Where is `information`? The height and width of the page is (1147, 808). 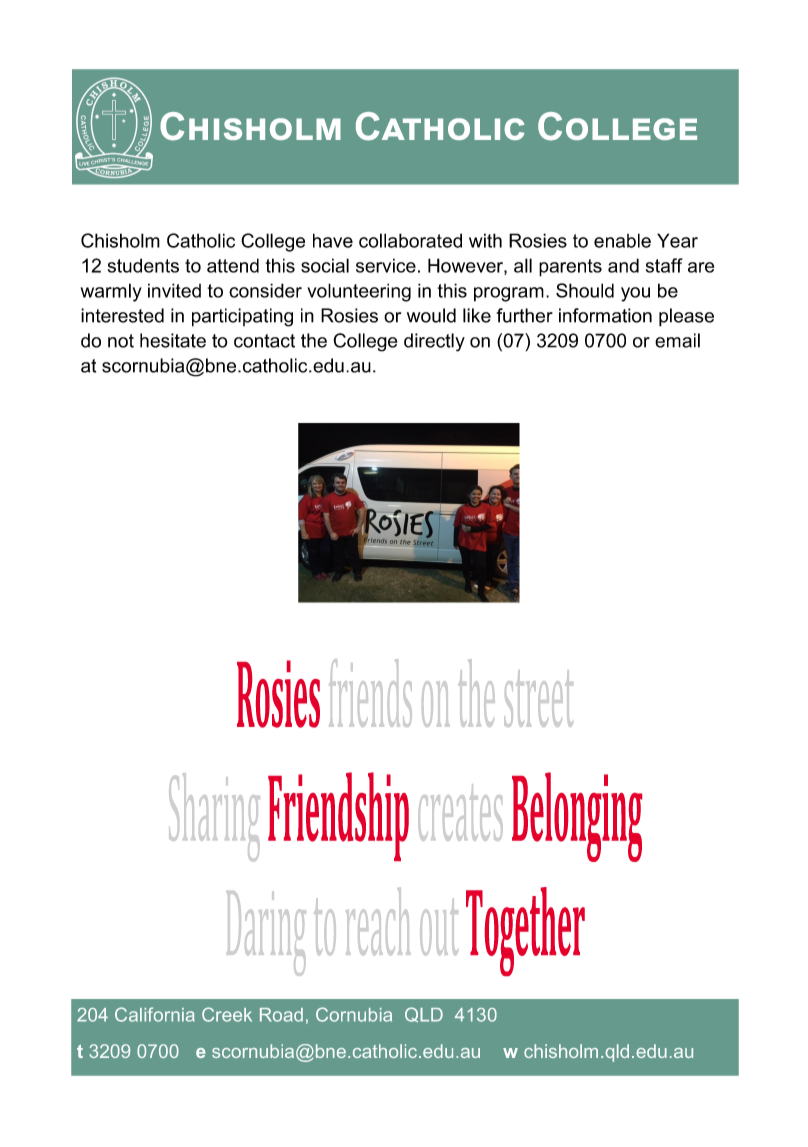 information is located at coordinates (605, 315).
